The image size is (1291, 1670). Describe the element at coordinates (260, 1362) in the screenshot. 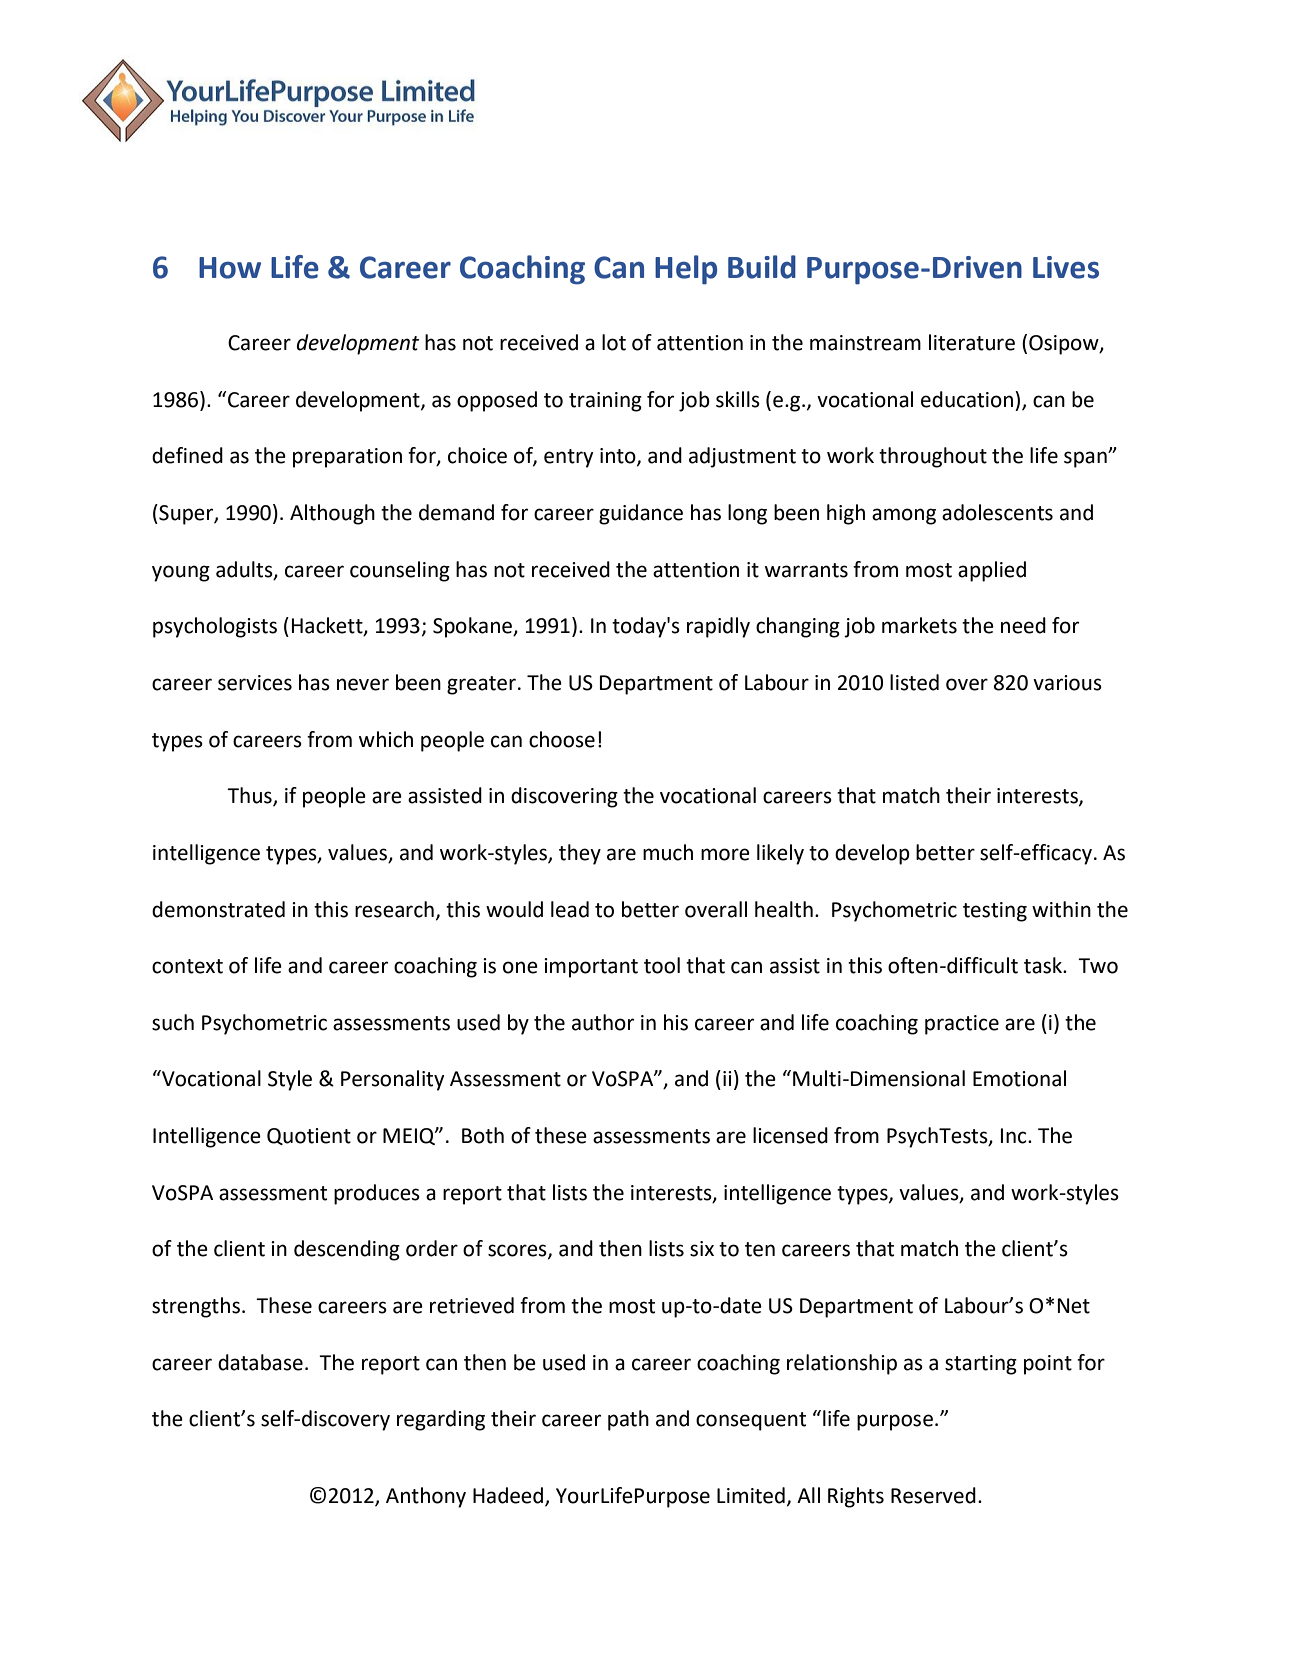

I see `database` at that location.
